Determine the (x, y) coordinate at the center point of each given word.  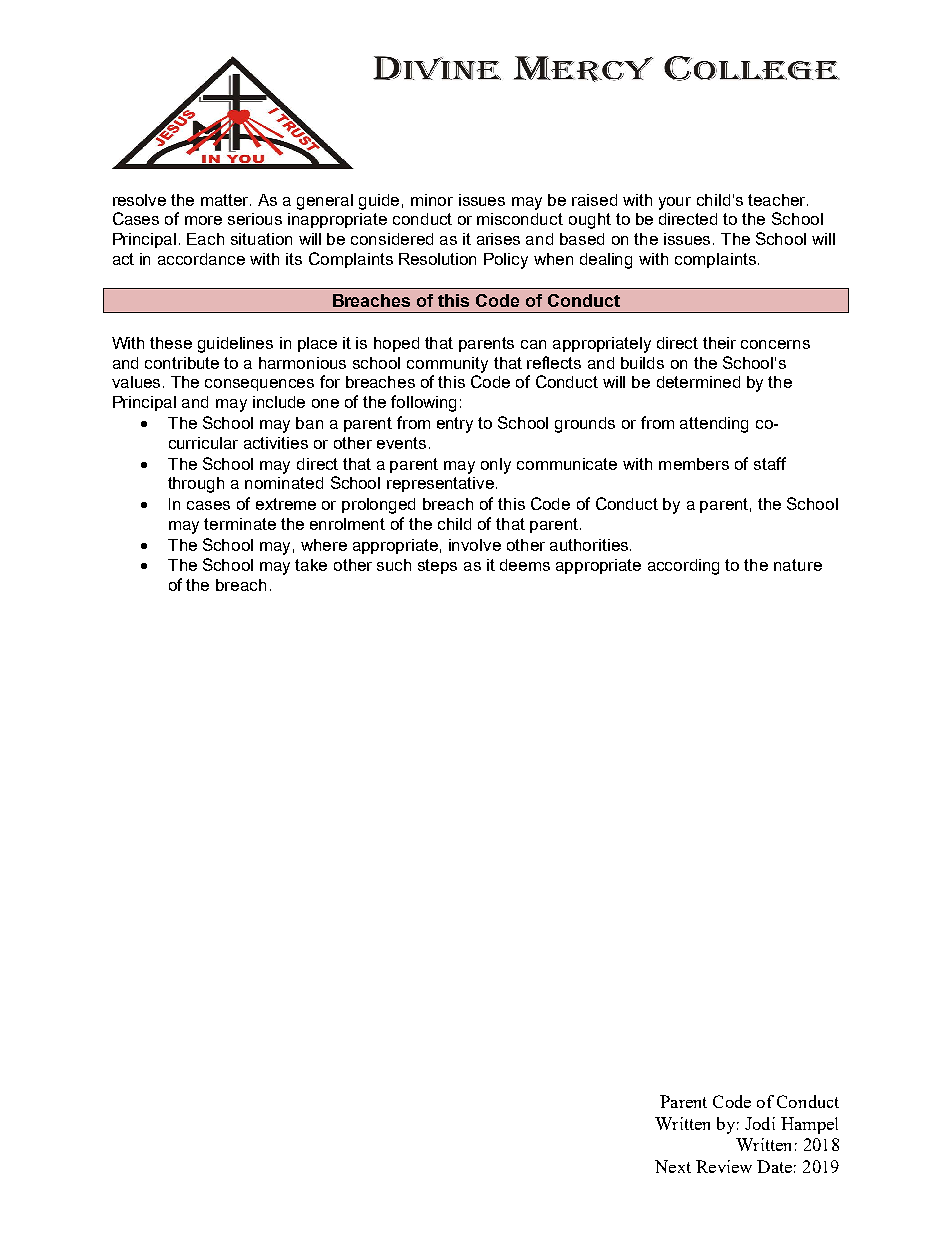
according (683, 567)
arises (498, 239)
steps (437, 566)
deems (525, 565)
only (496, 466)
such (394, 565)
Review (724, 1166)
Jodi (760, 1123)
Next (673, 1166)
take (311, 565)
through (196, 485)
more (203, 220)
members (694, 464)
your (675, 203)
